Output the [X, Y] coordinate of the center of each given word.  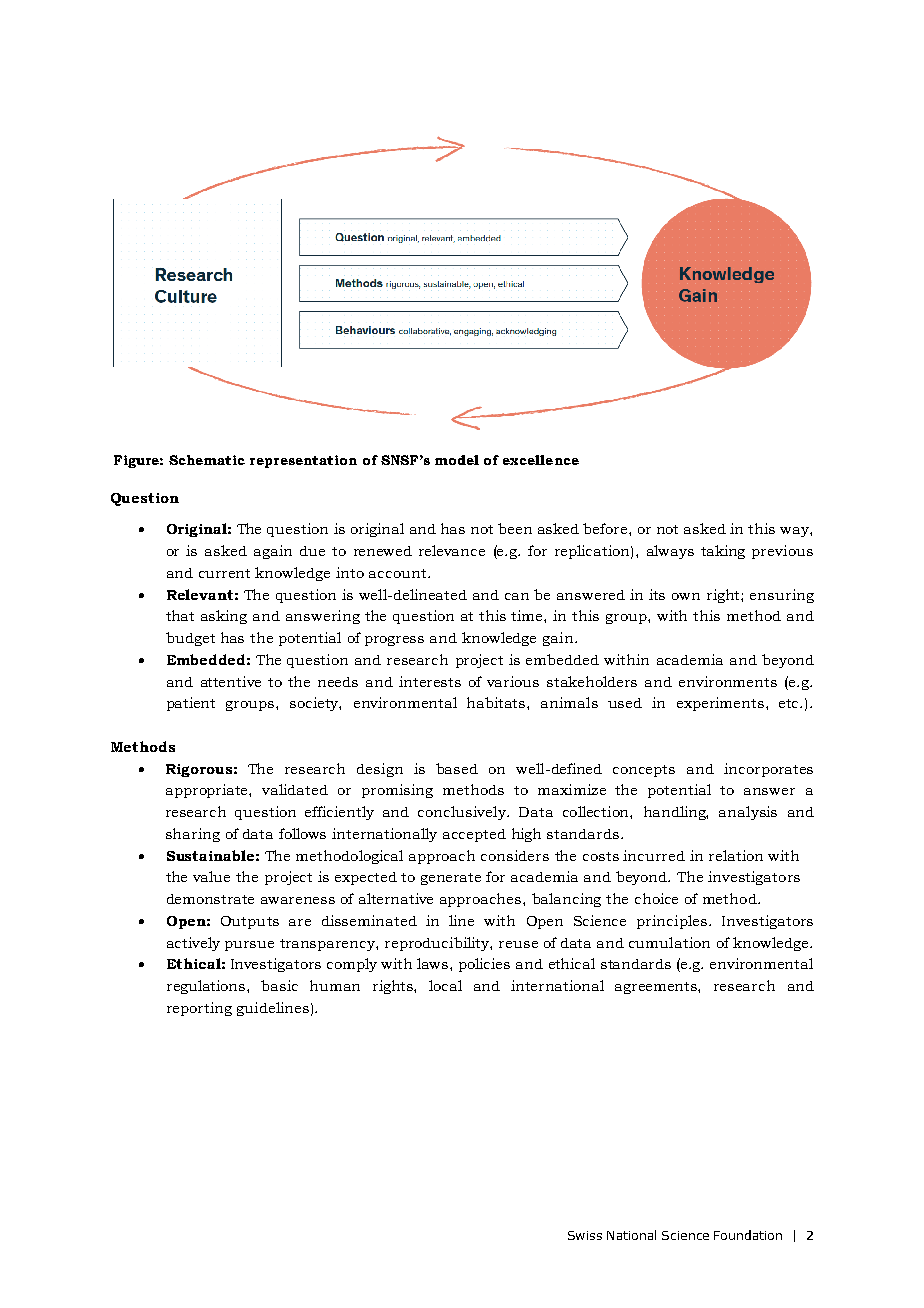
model [457, 460]
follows [302, 833]
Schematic [207, 460]
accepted [474, 835]
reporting [199, 1009]
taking [723, 552]
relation [736, 855]
